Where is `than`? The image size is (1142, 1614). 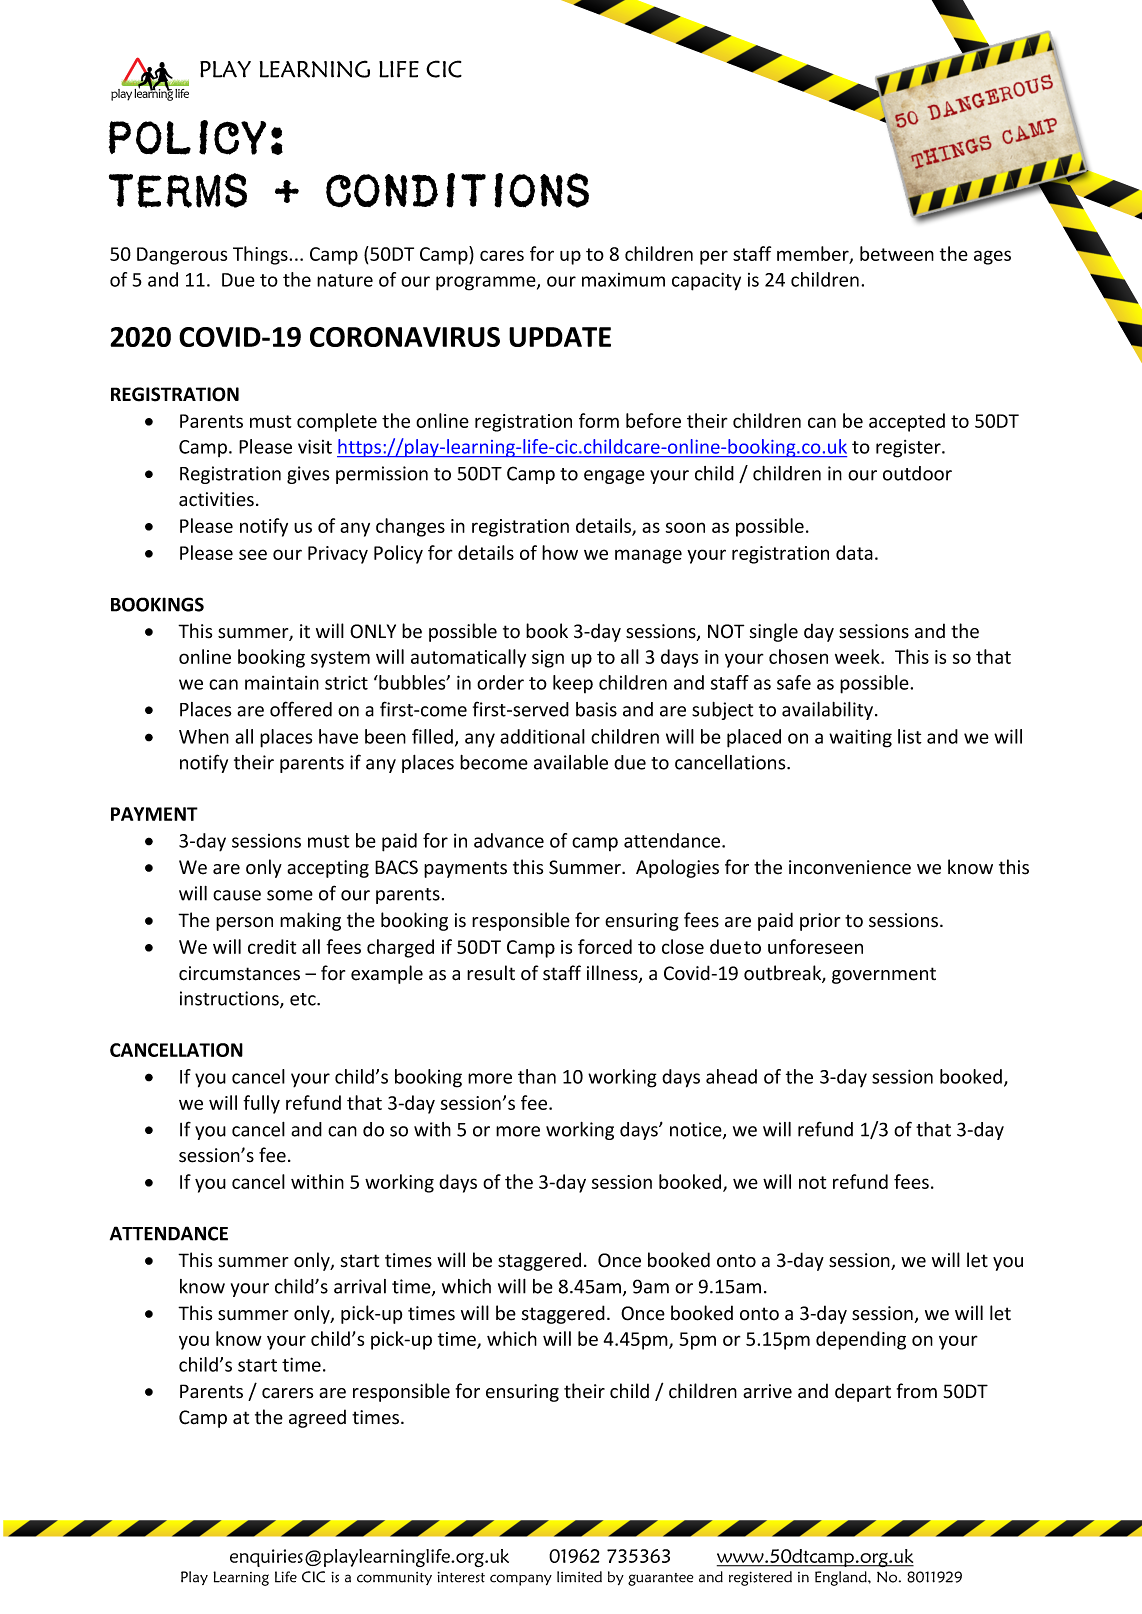
than is located at coordinates (537, 1076).
